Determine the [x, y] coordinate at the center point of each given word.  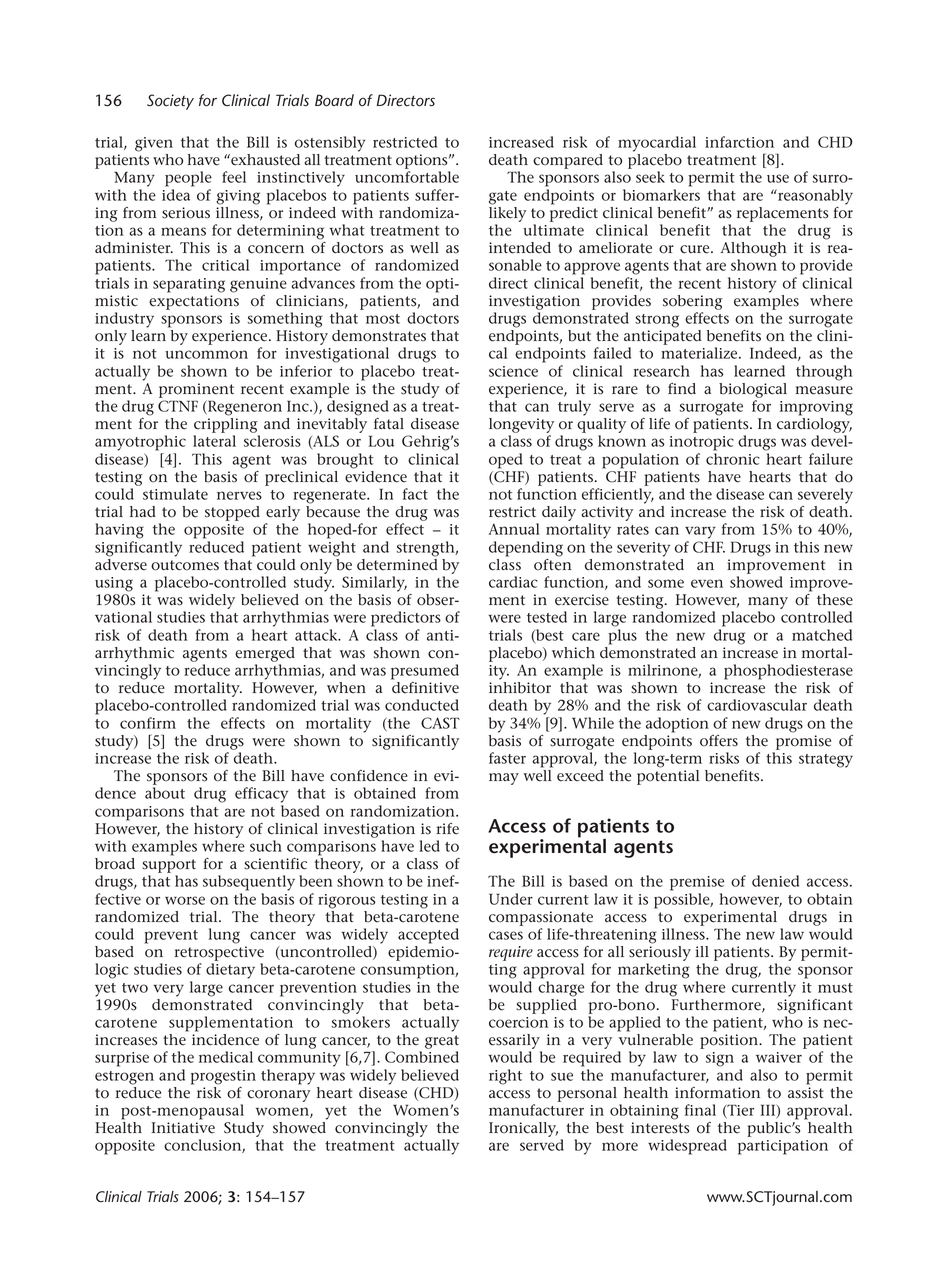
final [700, 1110]
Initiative [183, 1128]
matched [822, 635]
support [169, 867]
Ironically [523, 1129]
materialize [700, 353]
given [154, 144]
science [513, 371]
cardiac [513, 582]
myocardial [657, 144]
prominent [196, 390]
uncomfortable [407, 177]
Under [511, 899]
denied [775, 881]
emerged [265, 654]
